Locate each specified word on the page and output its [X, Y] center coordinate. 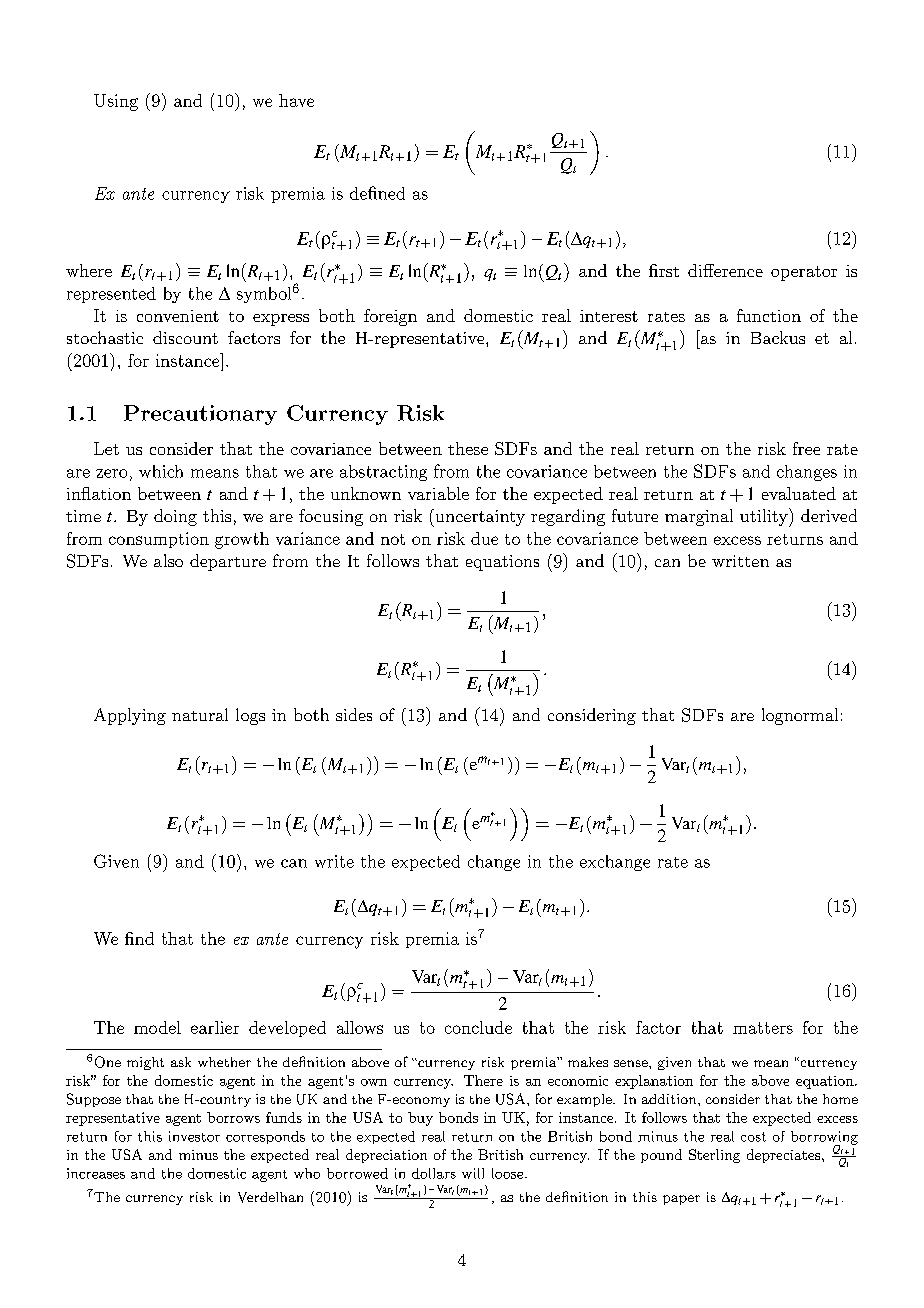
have [296, 100]
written [740, 561]
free [806, 448]
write [334, 861]
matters [763, 1028]
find [139, 938]
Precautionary [200, 415]
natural [200, 714]
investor [194, 1136]
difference [725, 270]
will [473, 1173]
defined [377, 193]
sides [354, 714]
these [468, 448]
